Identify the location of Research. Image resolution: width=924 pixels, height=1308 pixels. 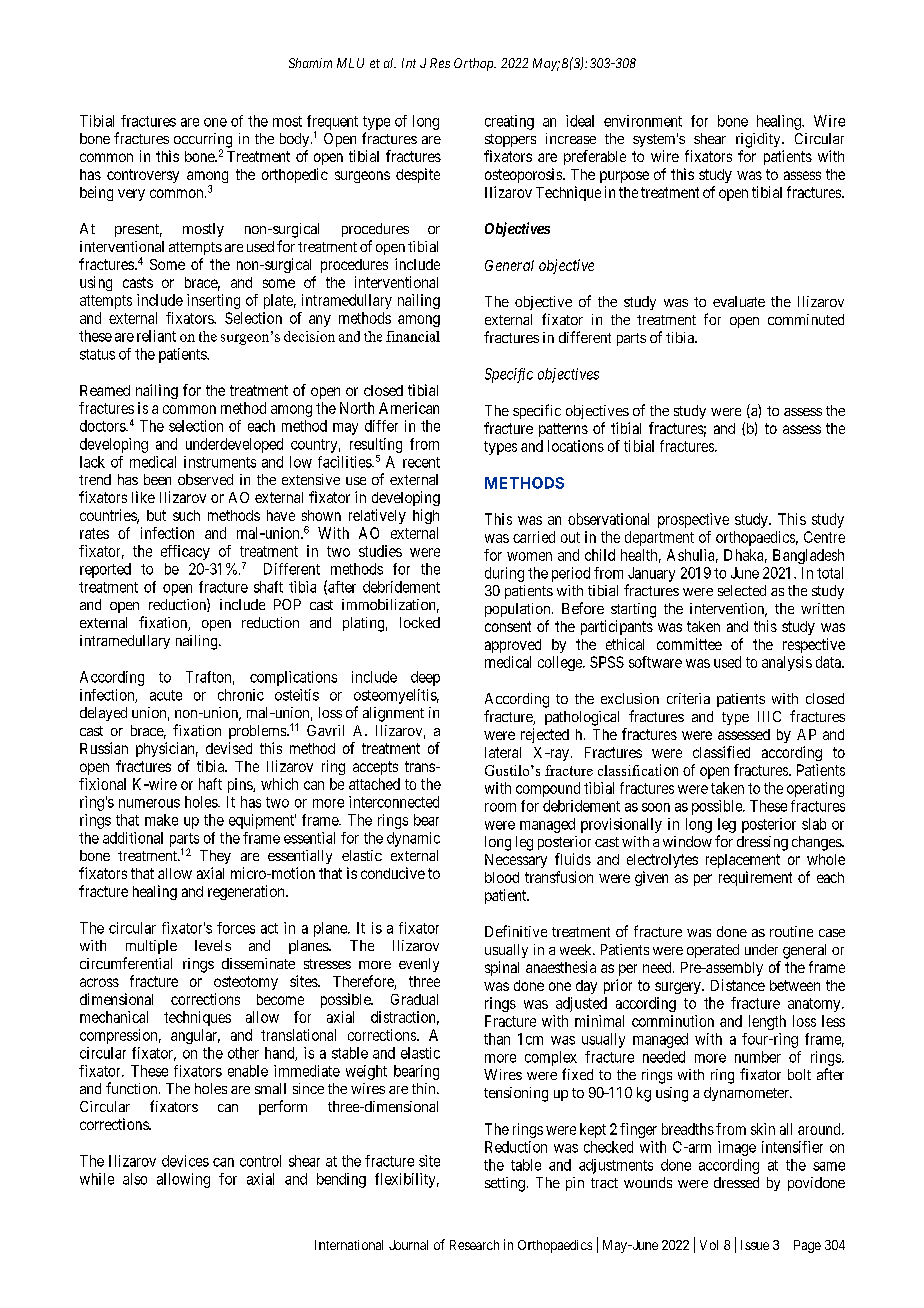
(474, 1245).
